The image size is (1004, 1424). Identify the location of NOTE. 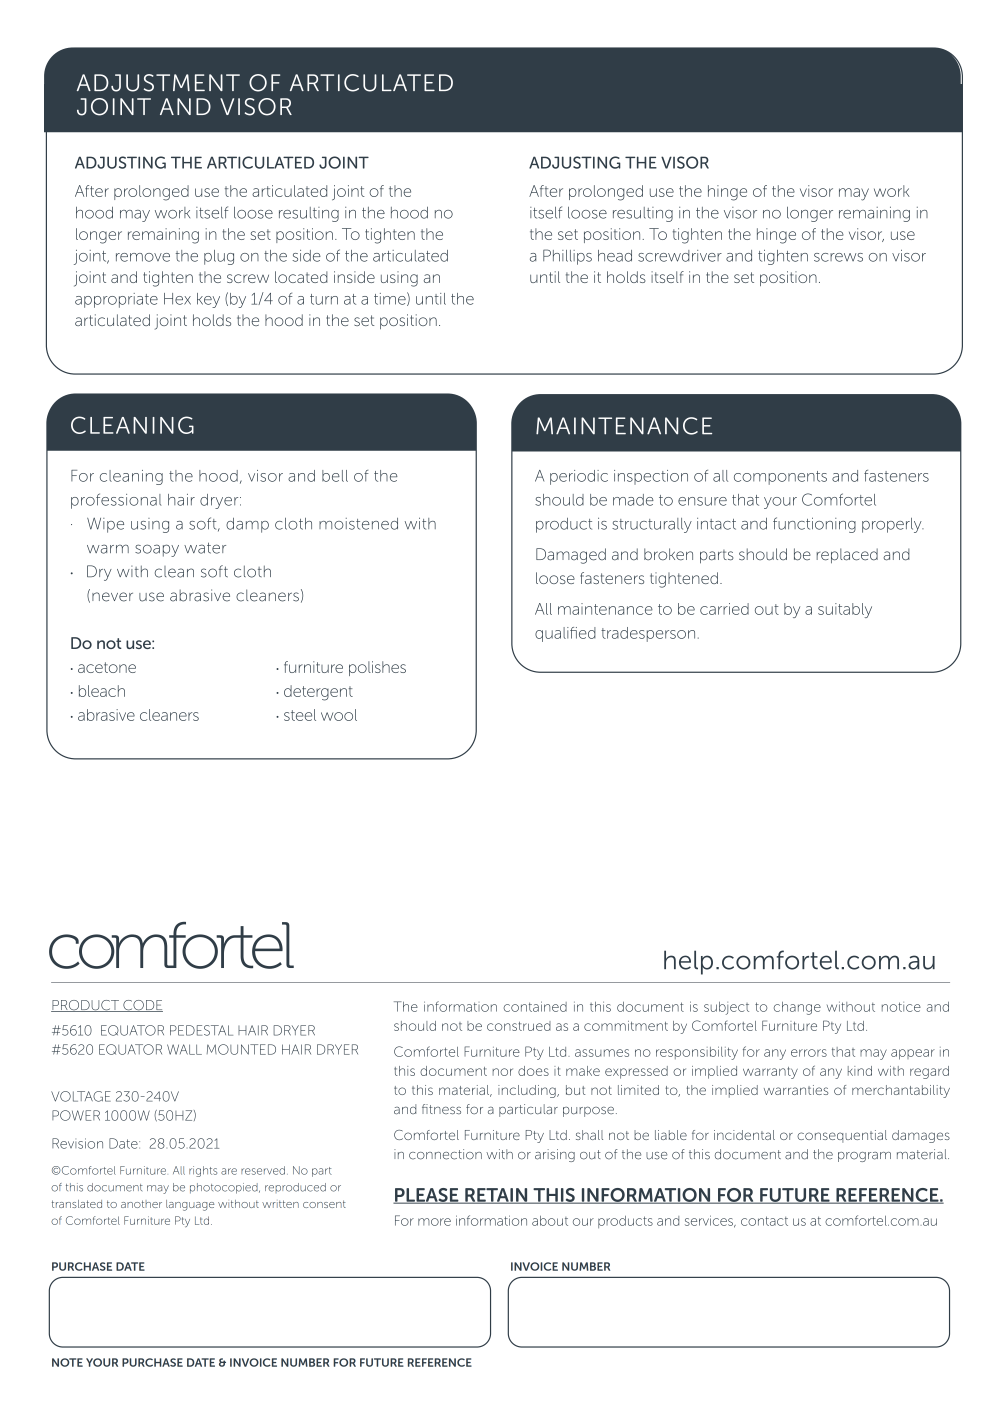
(67, 1362).
